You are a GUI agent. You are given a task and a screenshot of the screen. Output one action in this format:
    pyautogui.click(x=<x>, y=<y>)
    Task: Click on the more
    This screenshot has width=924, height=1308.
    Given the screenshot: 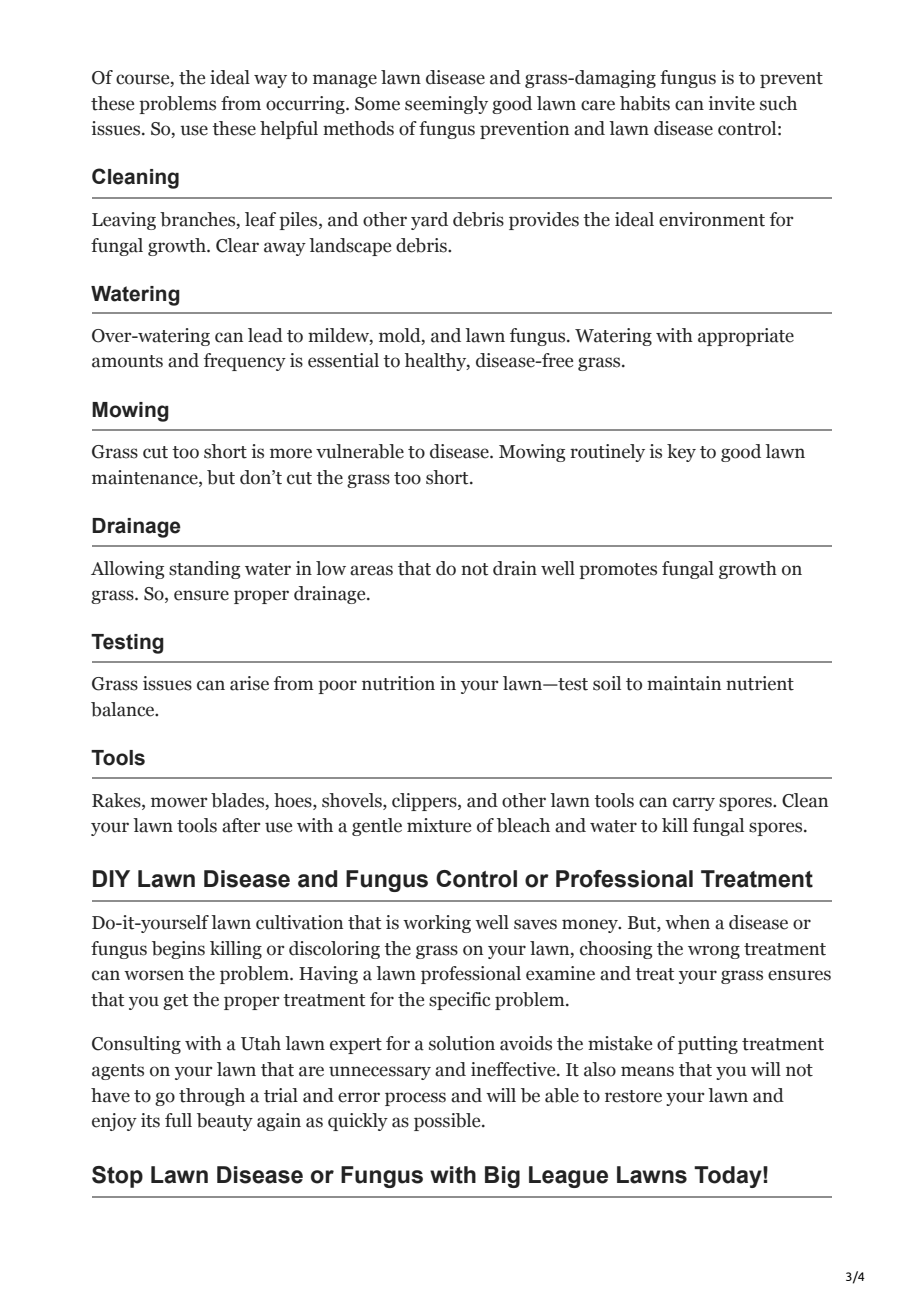 What is the action you would take?
    pyautogui.click(x=291, y=453)
